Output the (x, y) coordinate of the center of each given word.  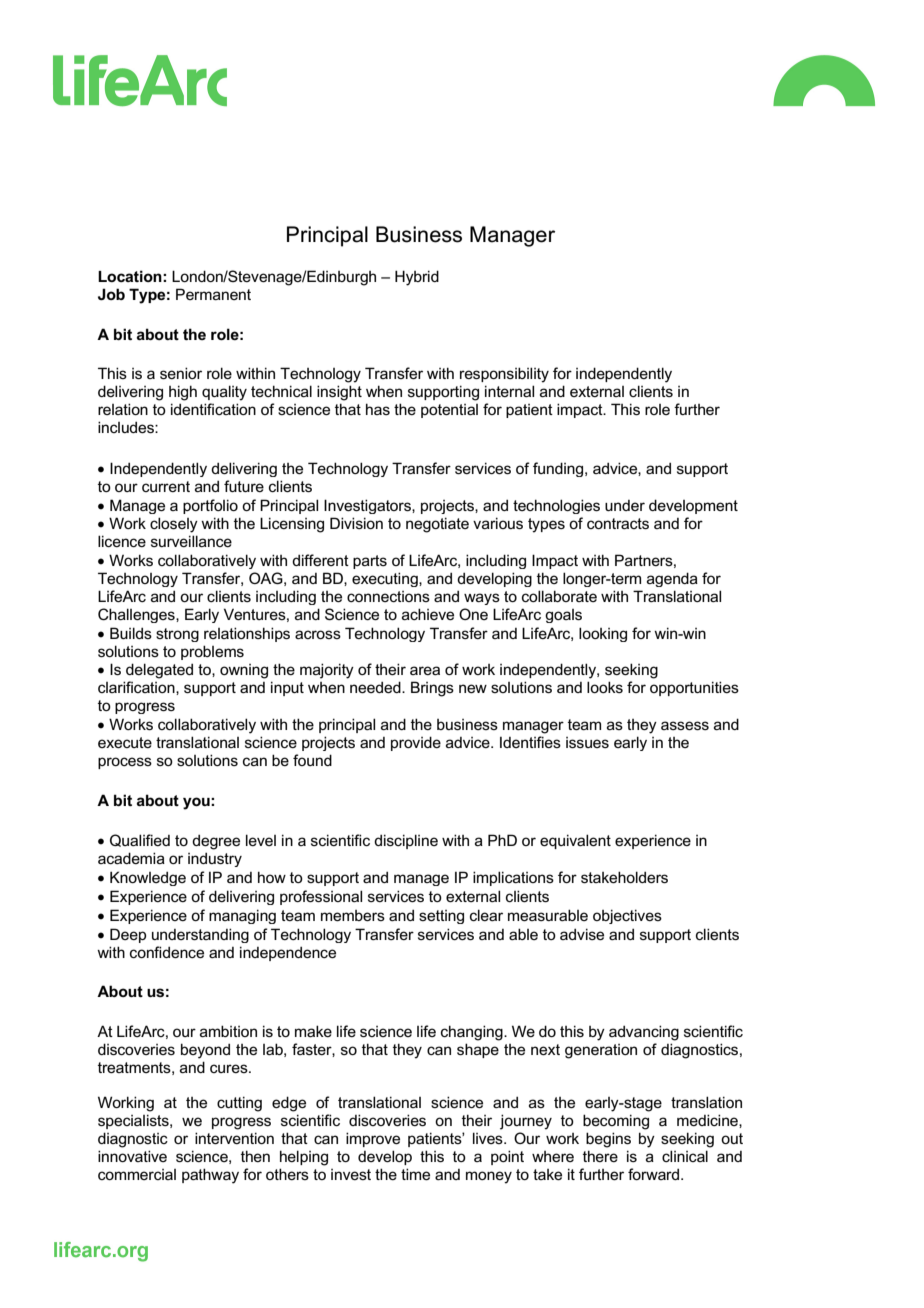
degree (216, 842)
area (425, 670)
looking (603, 634)
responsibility (504, 375)
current (166, 486)
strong (177, 635)
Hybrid (417, 278)
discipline (406, 841)
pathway (210, 1176)
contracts (618, 523)
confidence (167, 952)
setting (441, 917)
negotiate (437, 525)
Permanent (213, 294)
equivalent (575, 841)
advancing (644, 1033)
